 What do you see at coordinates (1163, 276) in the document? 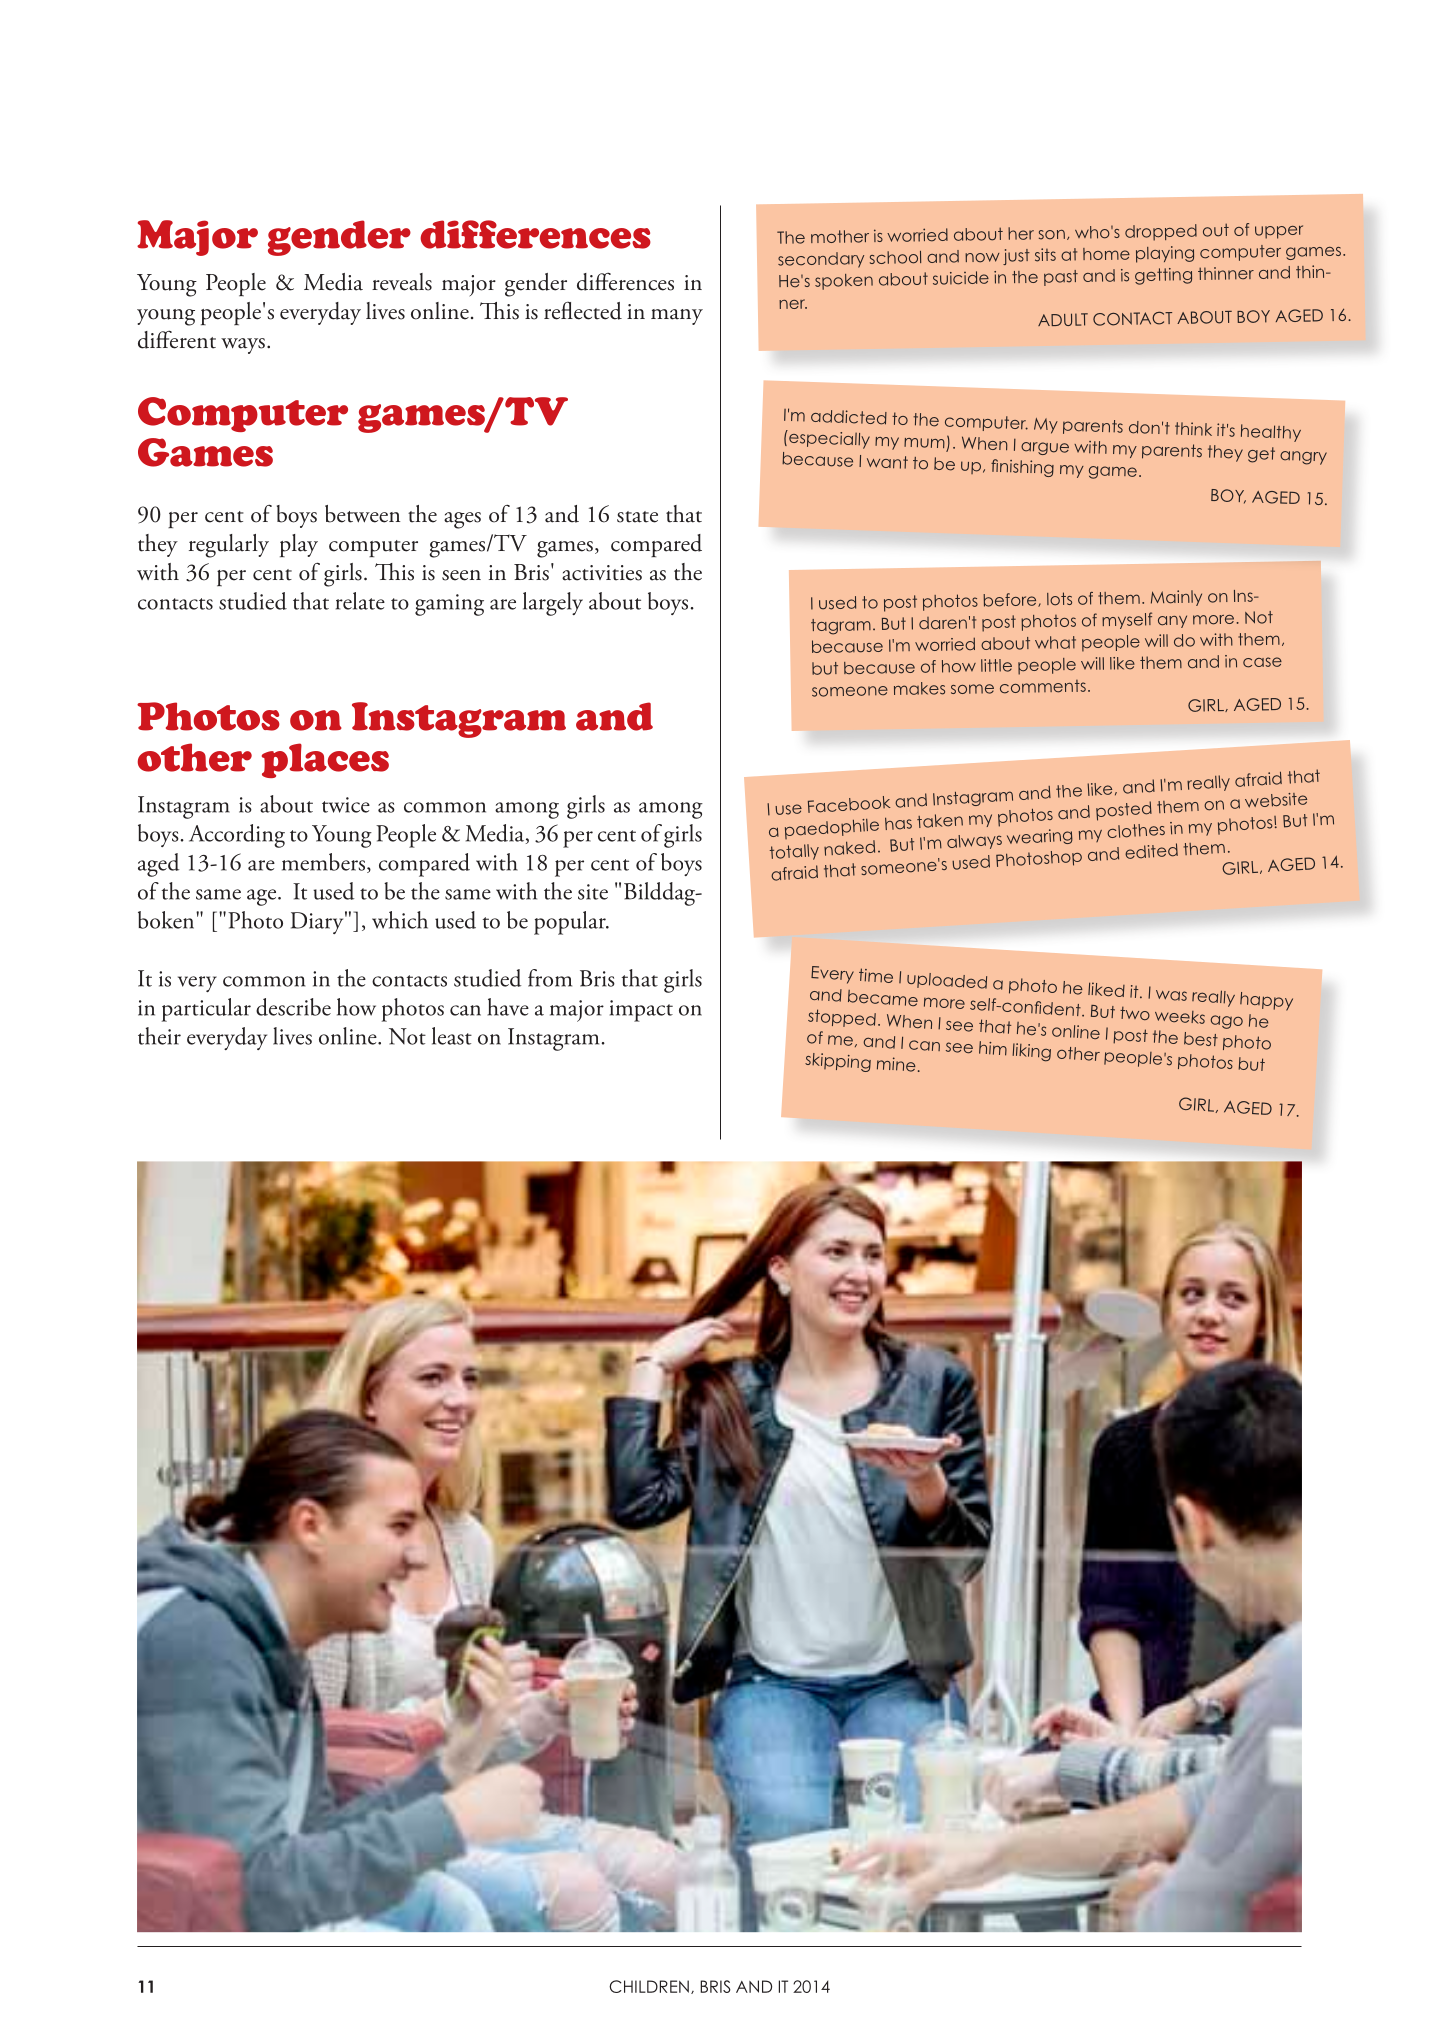
I see `getting` at bounding box center [1163, 276].
